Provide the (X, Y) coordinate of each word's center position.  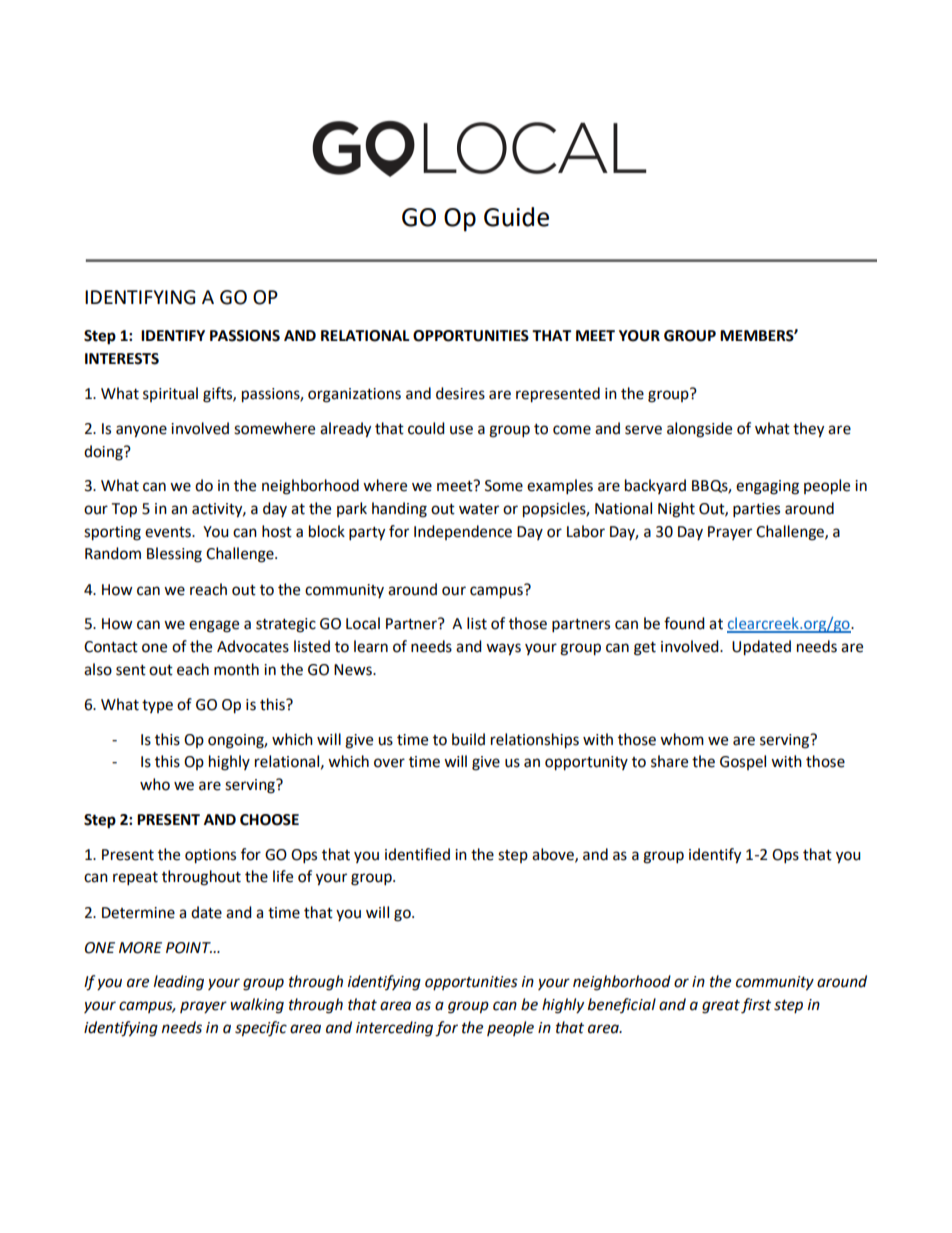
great (721, 1007)
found (684, 623)
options (210, 856)
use (461, 430)
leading (179, 983)
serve (643, 430)
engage (214, 626)
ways (503, 649)
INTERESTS (122, 359)
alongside (699, 430)
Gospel (743, 762)
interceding (394, 1029)
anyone (141, 431)
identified (417, 854)
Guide (516, 217)
